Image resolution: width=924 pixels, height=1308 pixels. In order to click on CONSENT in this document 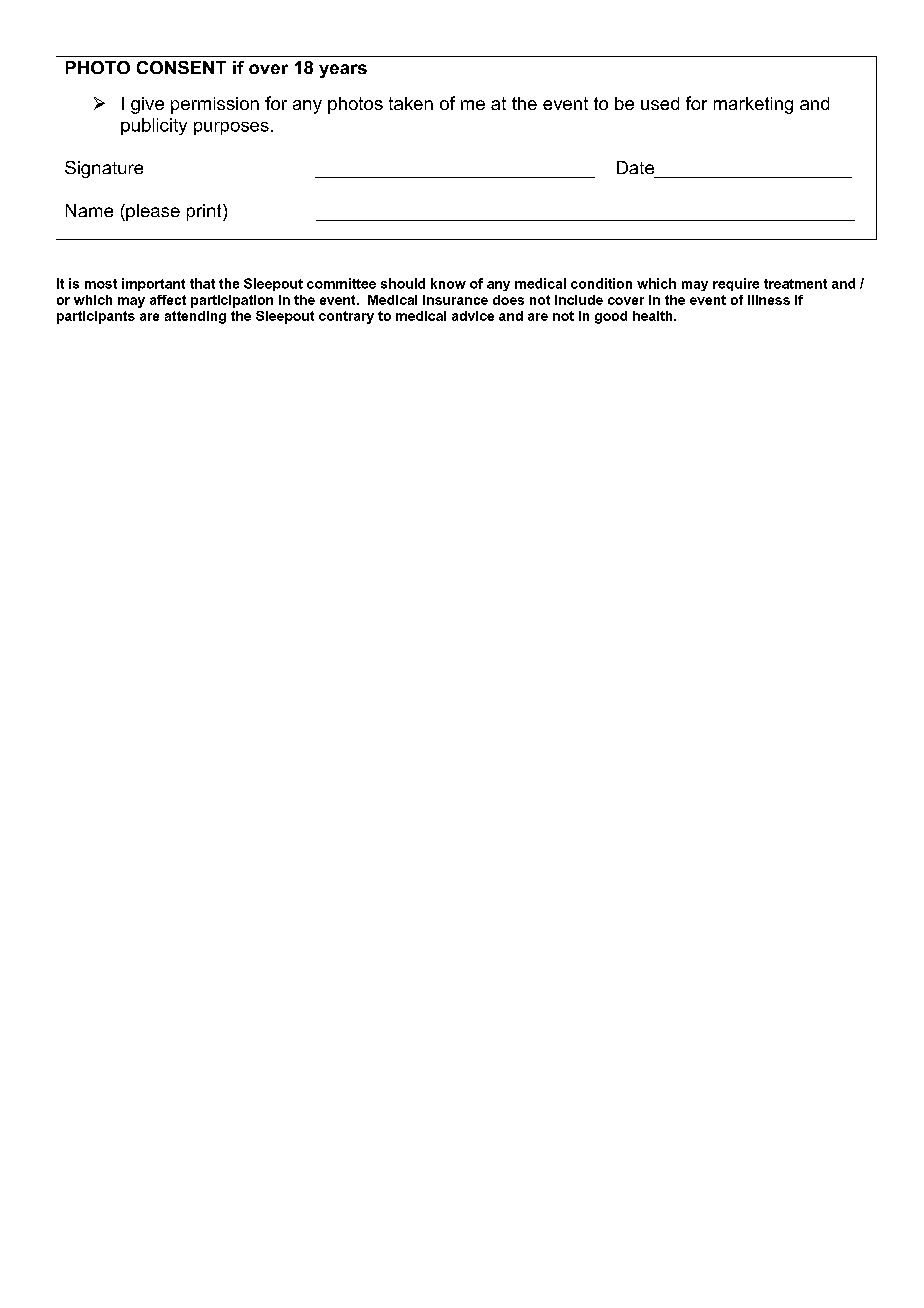, I will do `click(181, 67)`.
